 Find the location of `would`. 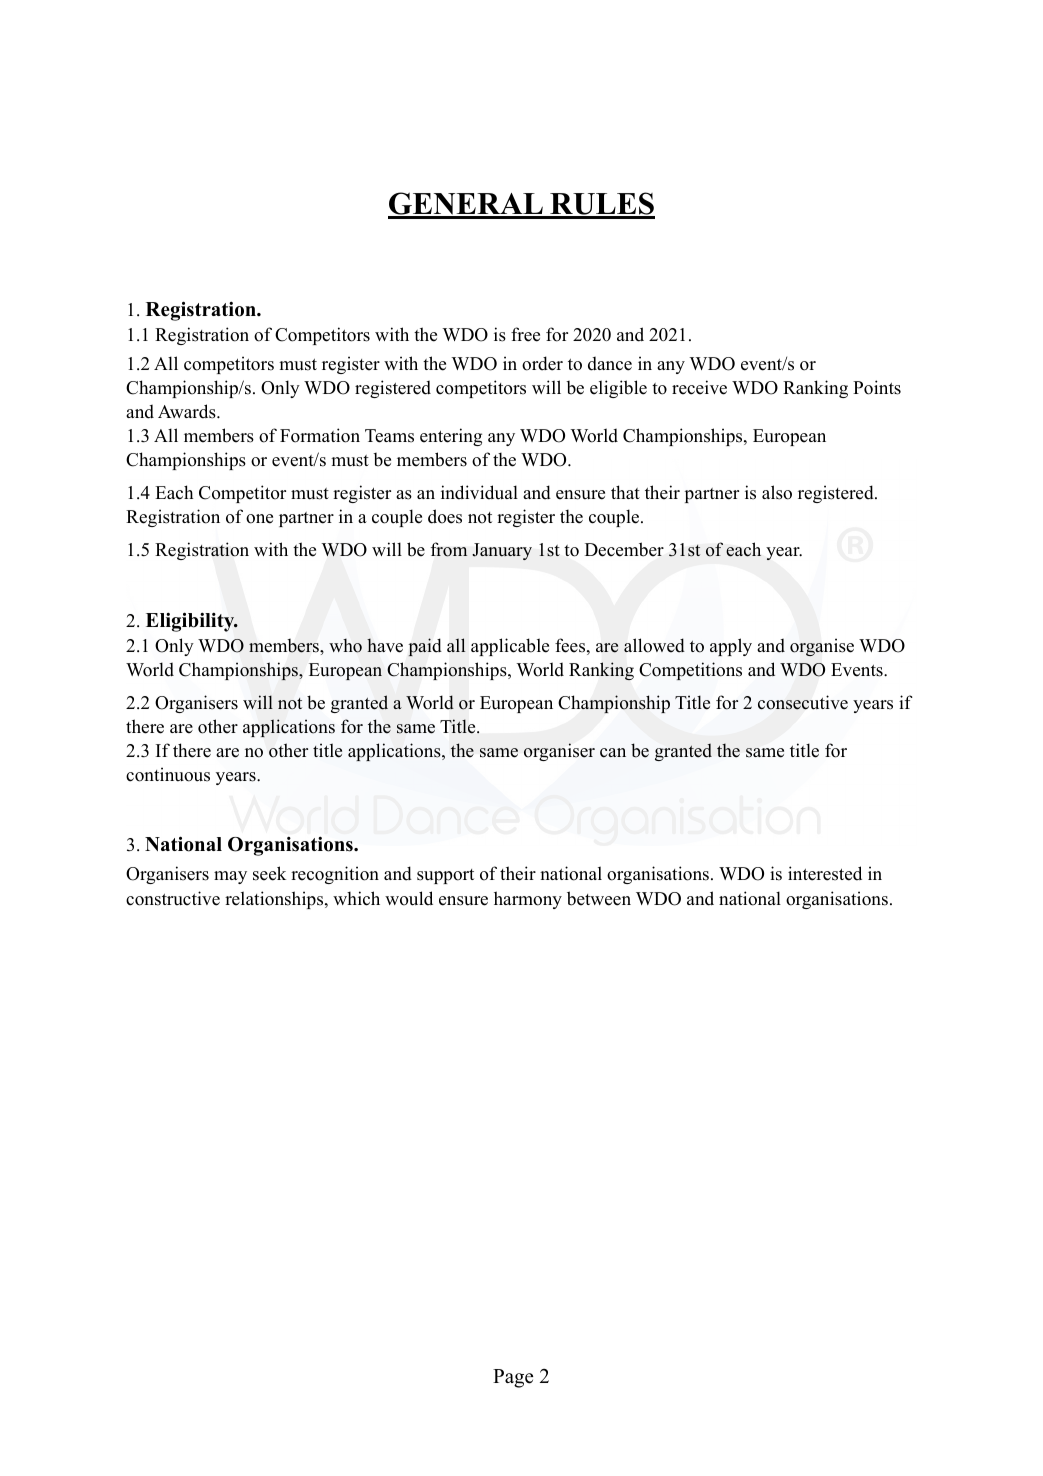

would is located at coordinates (409, 898).
